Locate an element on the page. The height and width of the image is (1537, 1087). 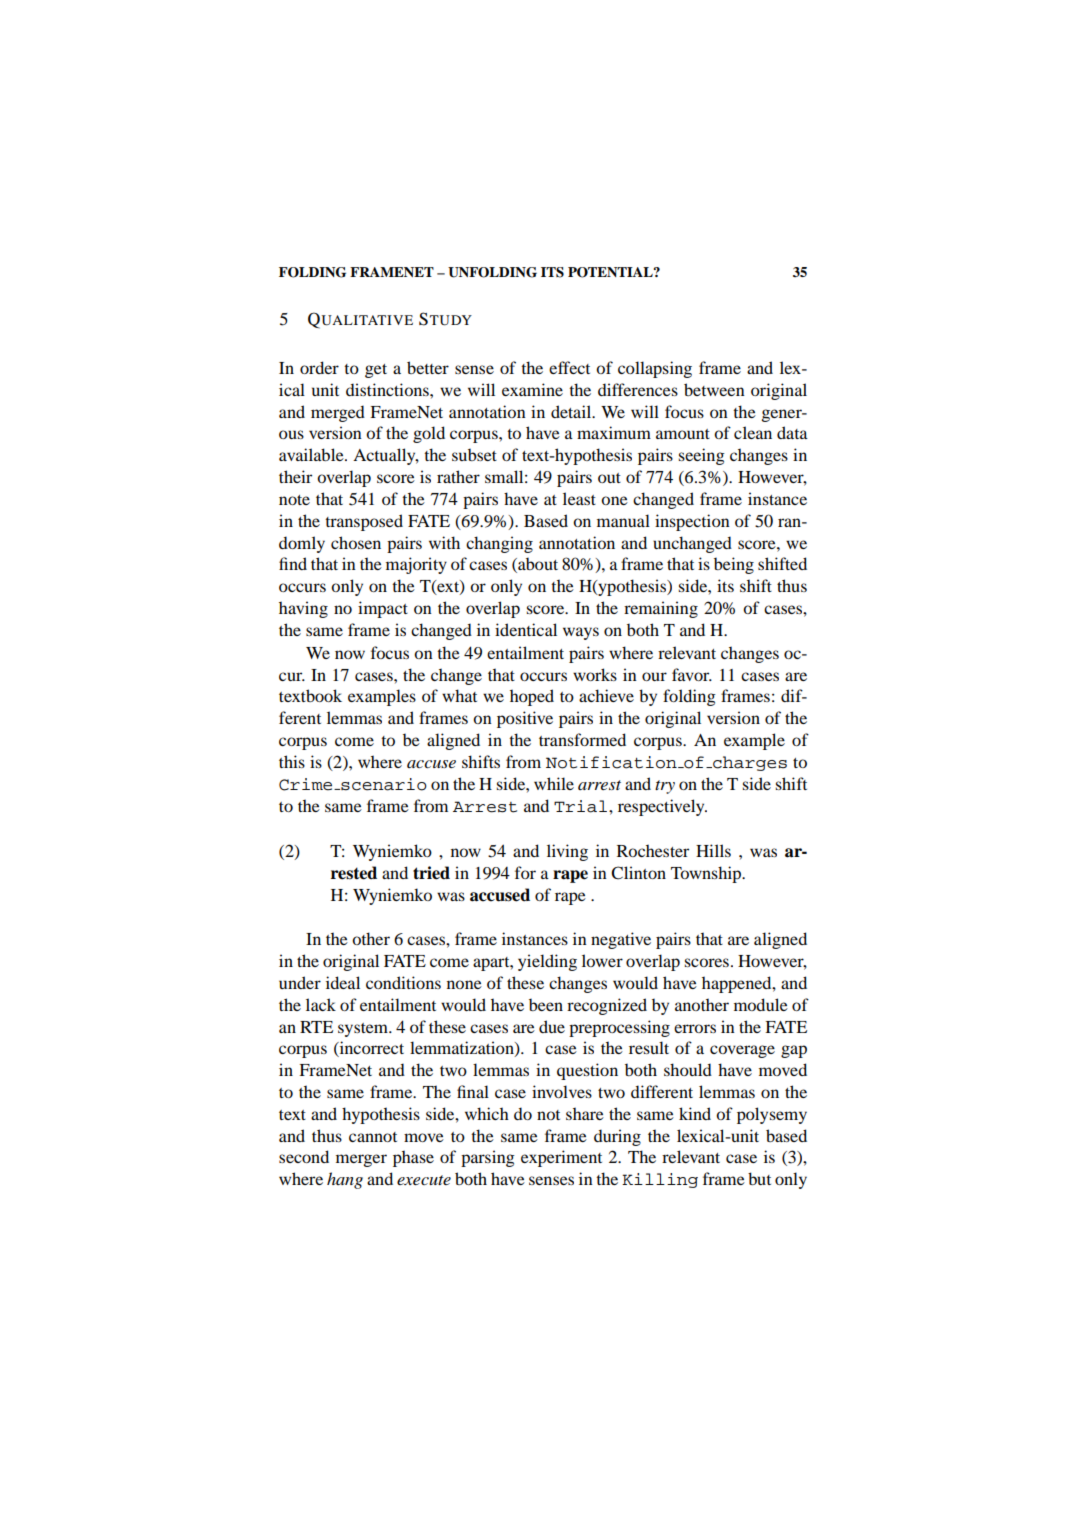
examine is located at coordinates (532, 389).
